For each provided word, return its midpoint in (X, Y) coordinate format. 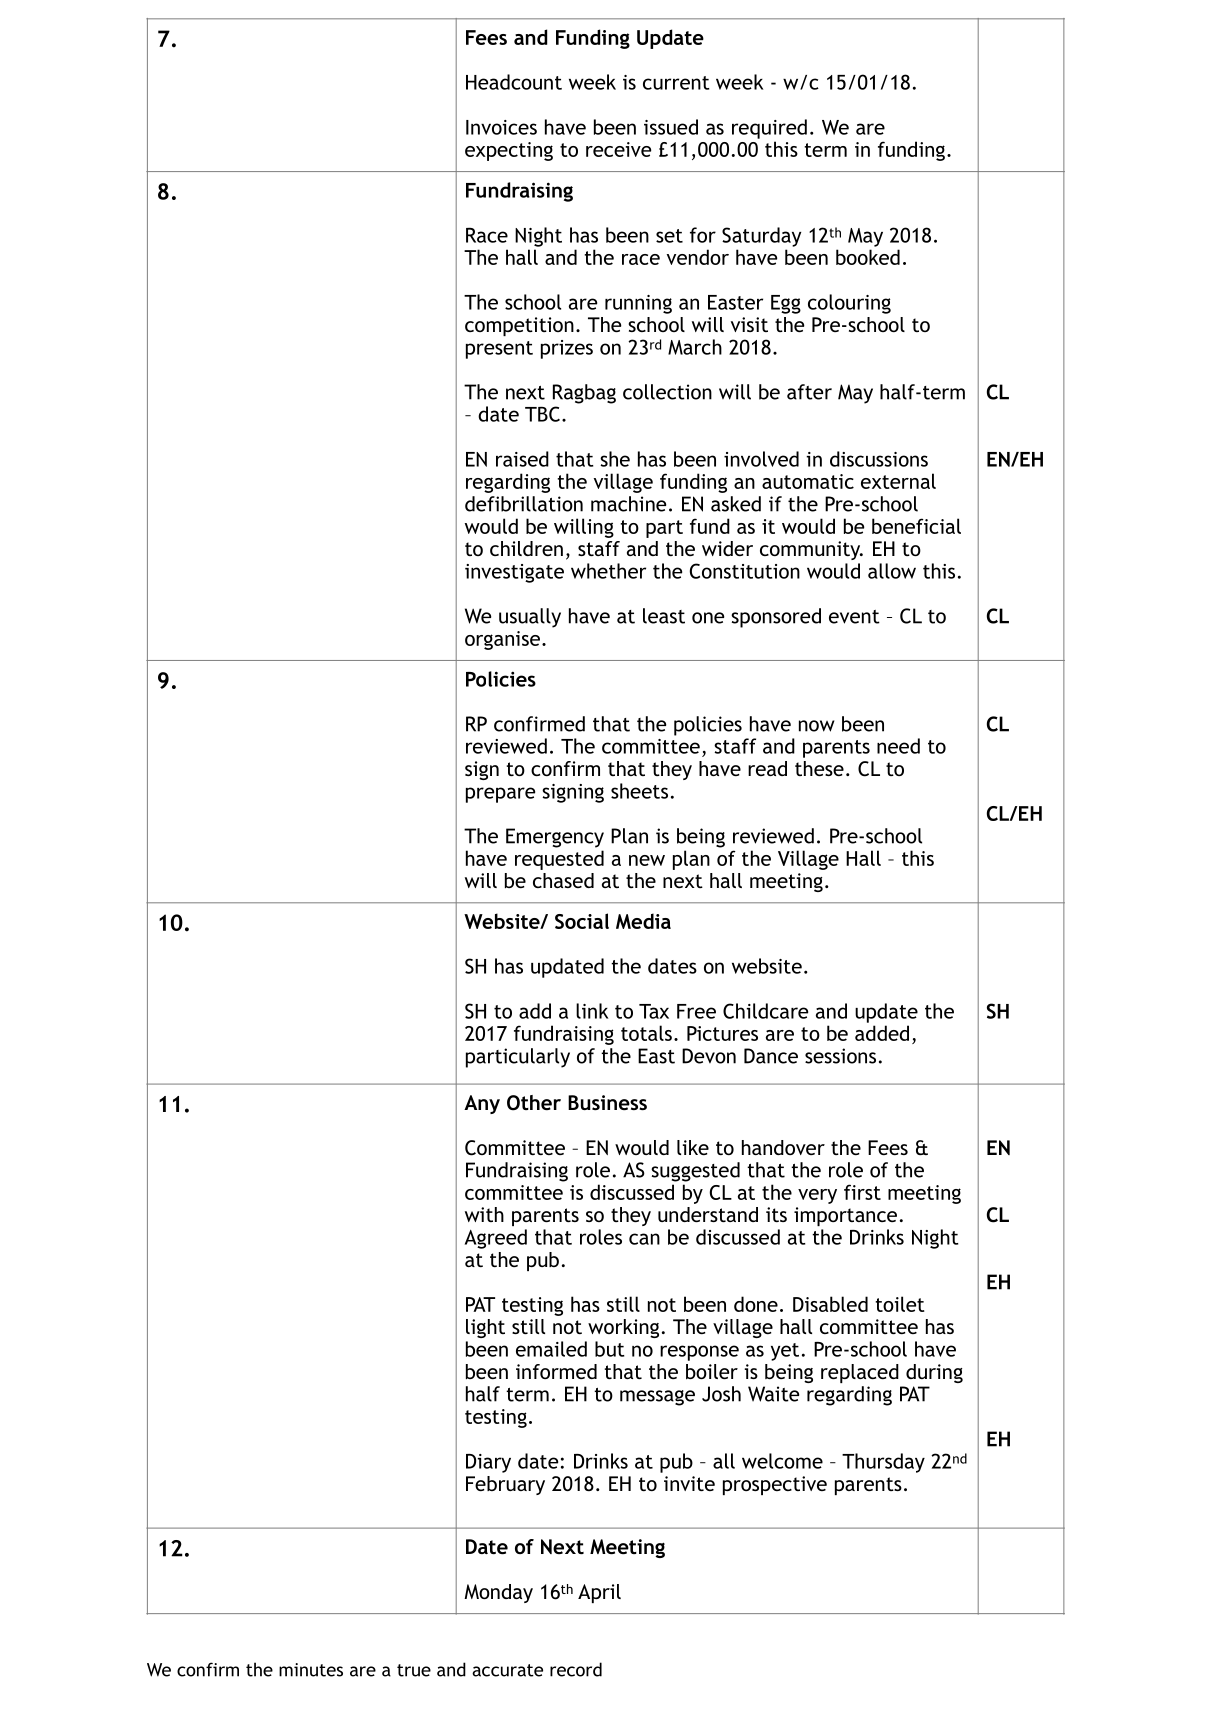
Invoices (501, 127)
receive (618, 149)
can (644, 1239)
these (819, 768)
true (414, 1670)
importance (845, 1216)
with (484, 1214)
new (647, 860)
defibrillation (524, 504)
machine (628, 504)
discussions (879, 459)
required (769, 129)
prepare (500, 795)
